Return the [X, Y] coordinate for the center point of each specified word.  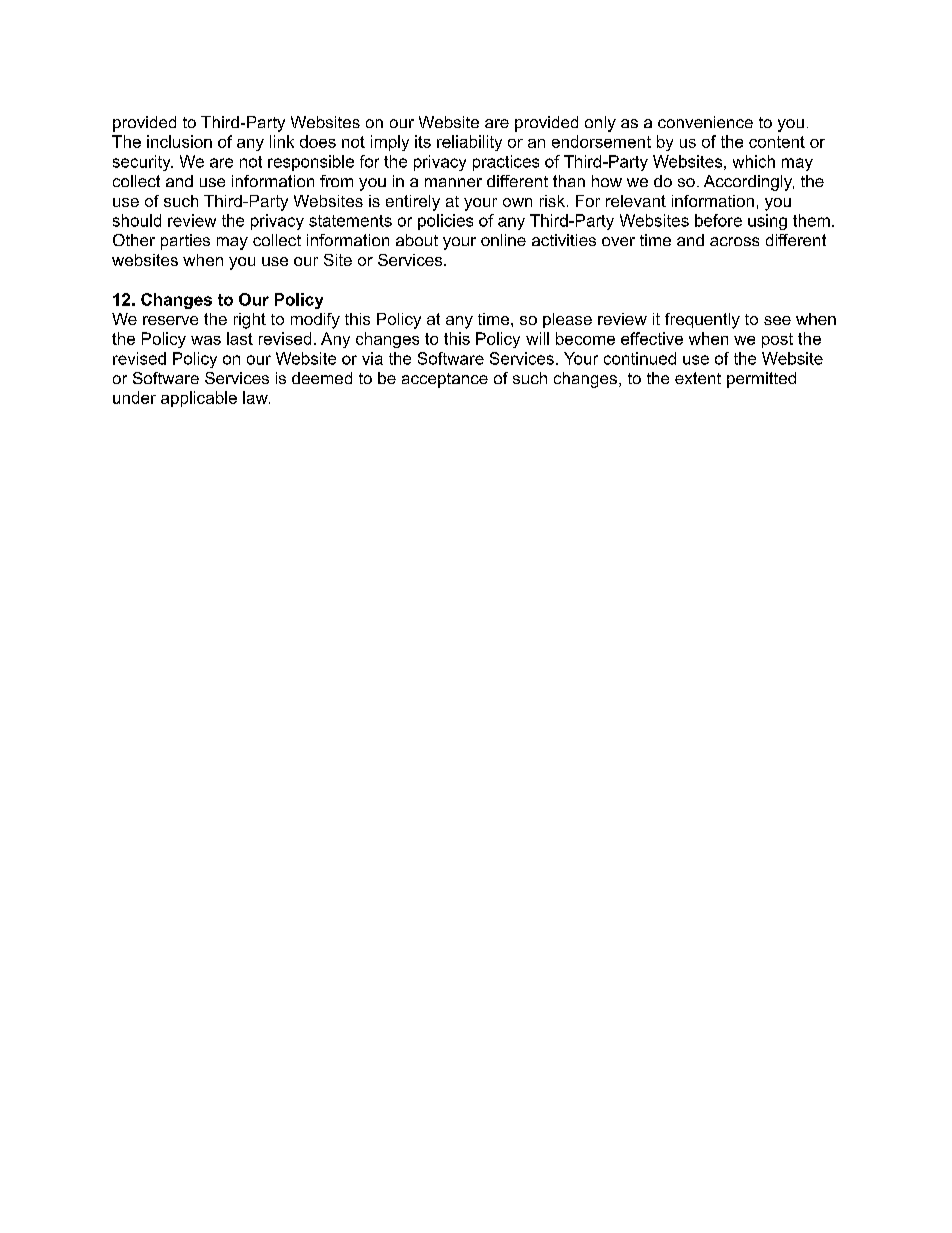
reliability [469, 143]
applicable [199, 399]
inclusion [179, 141]
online [503, 240]
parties [185, 242]
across [734, 241]
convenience [705, 122]
